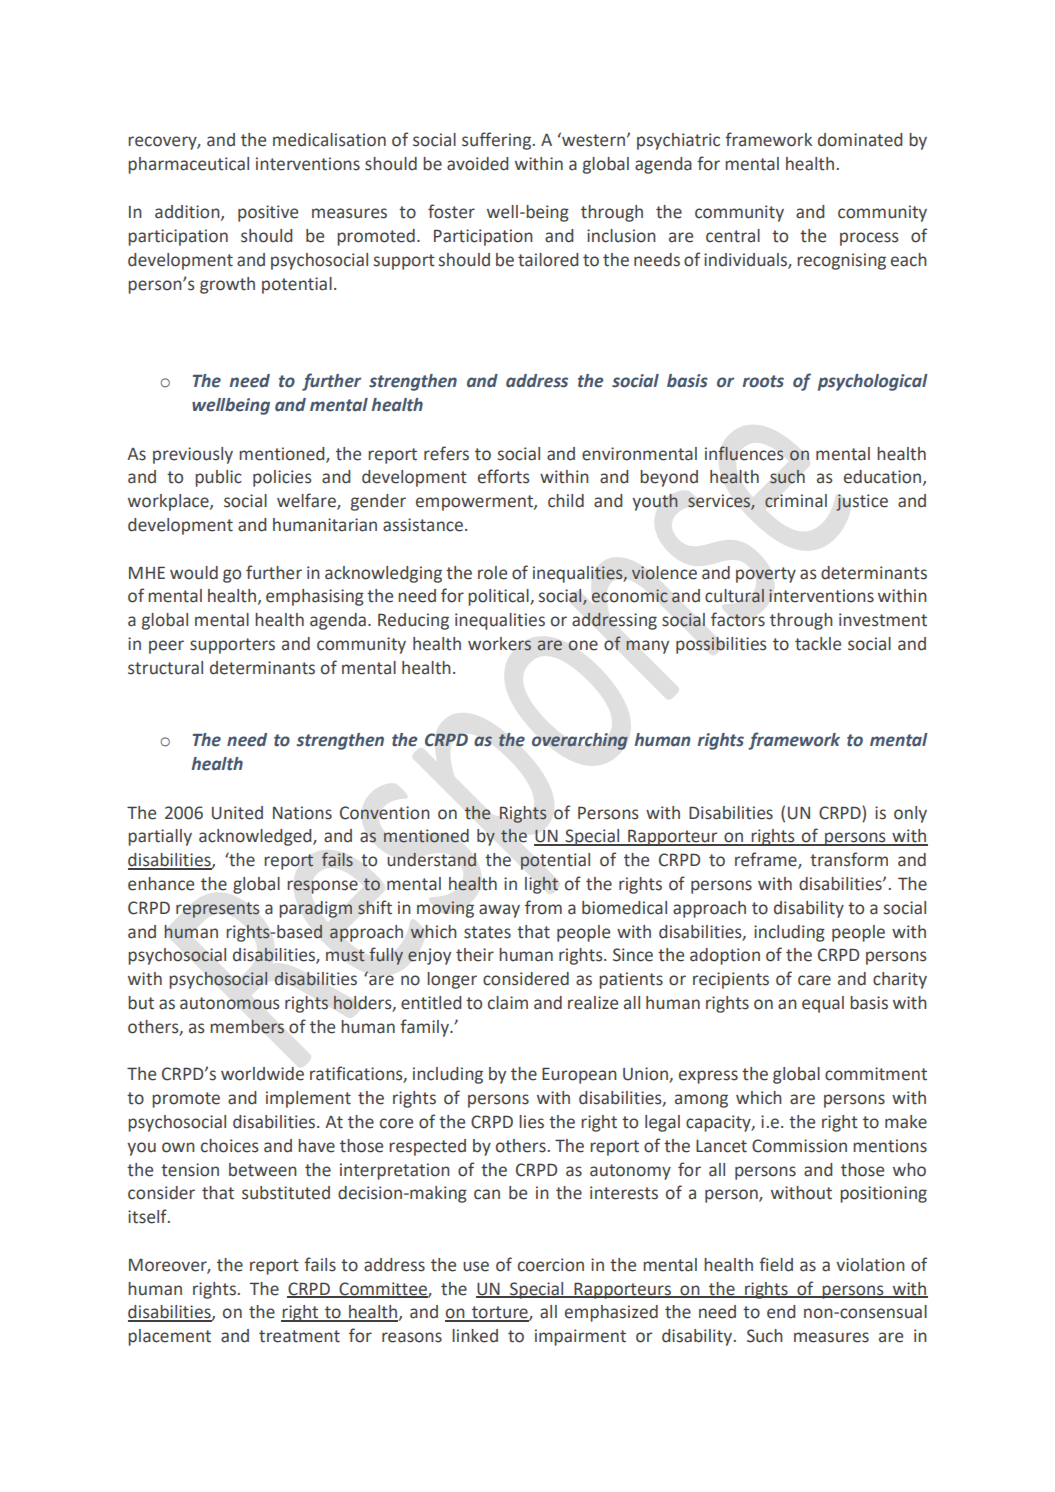 Image resolution: width=1055 pixels, height=1492 pixels. Describe the element at coordinates (188, 165) in the image. I see `pharmaceutical` at that location.
